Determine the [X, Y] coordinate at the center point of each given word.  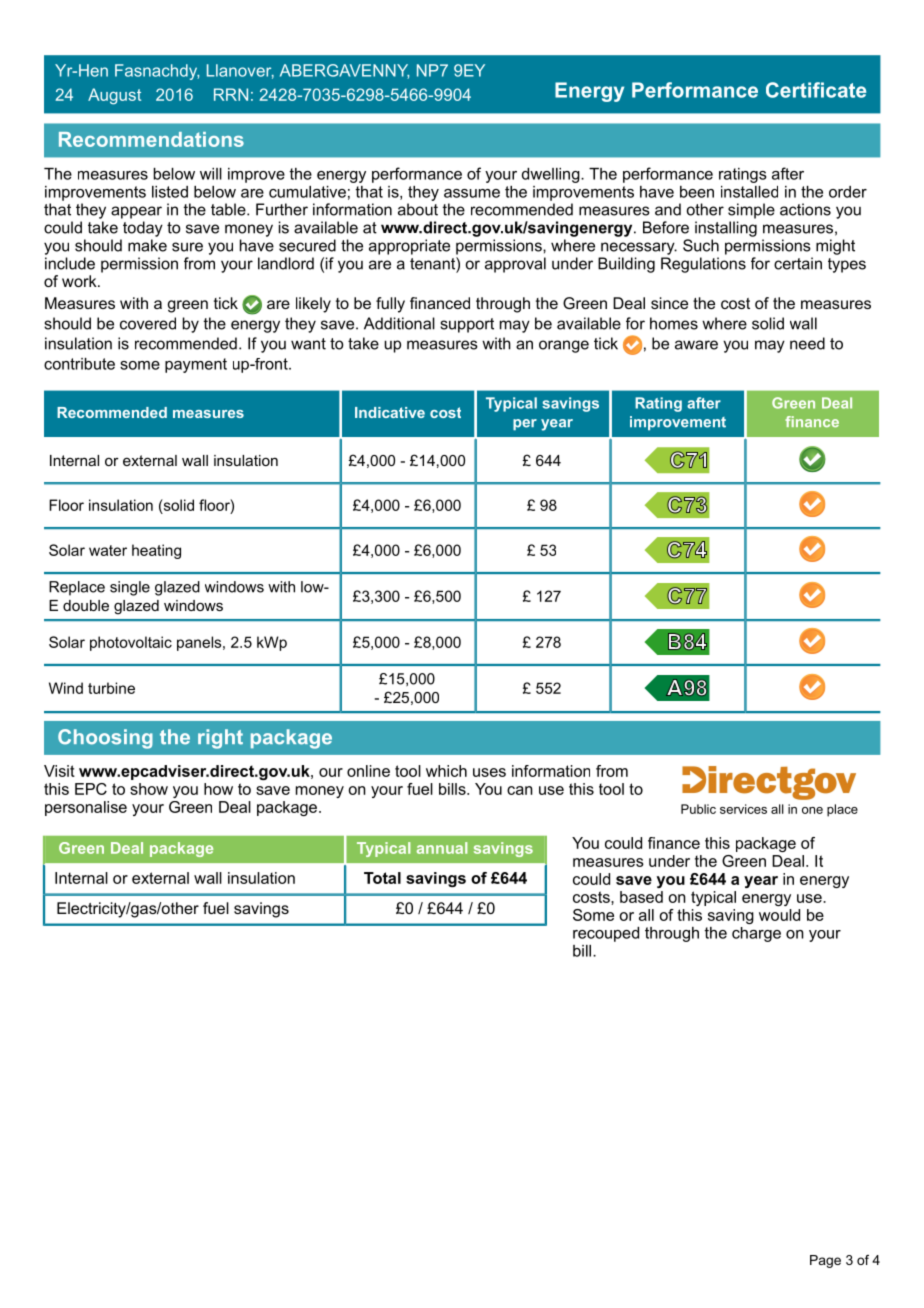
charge [756, 934]
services [743, 809]
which [446, 771]
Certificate [816, 90]
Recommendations [151, 139]
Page [825, 1261]
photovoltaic [131, 643]
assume [472, 193]
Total [382, 878]
